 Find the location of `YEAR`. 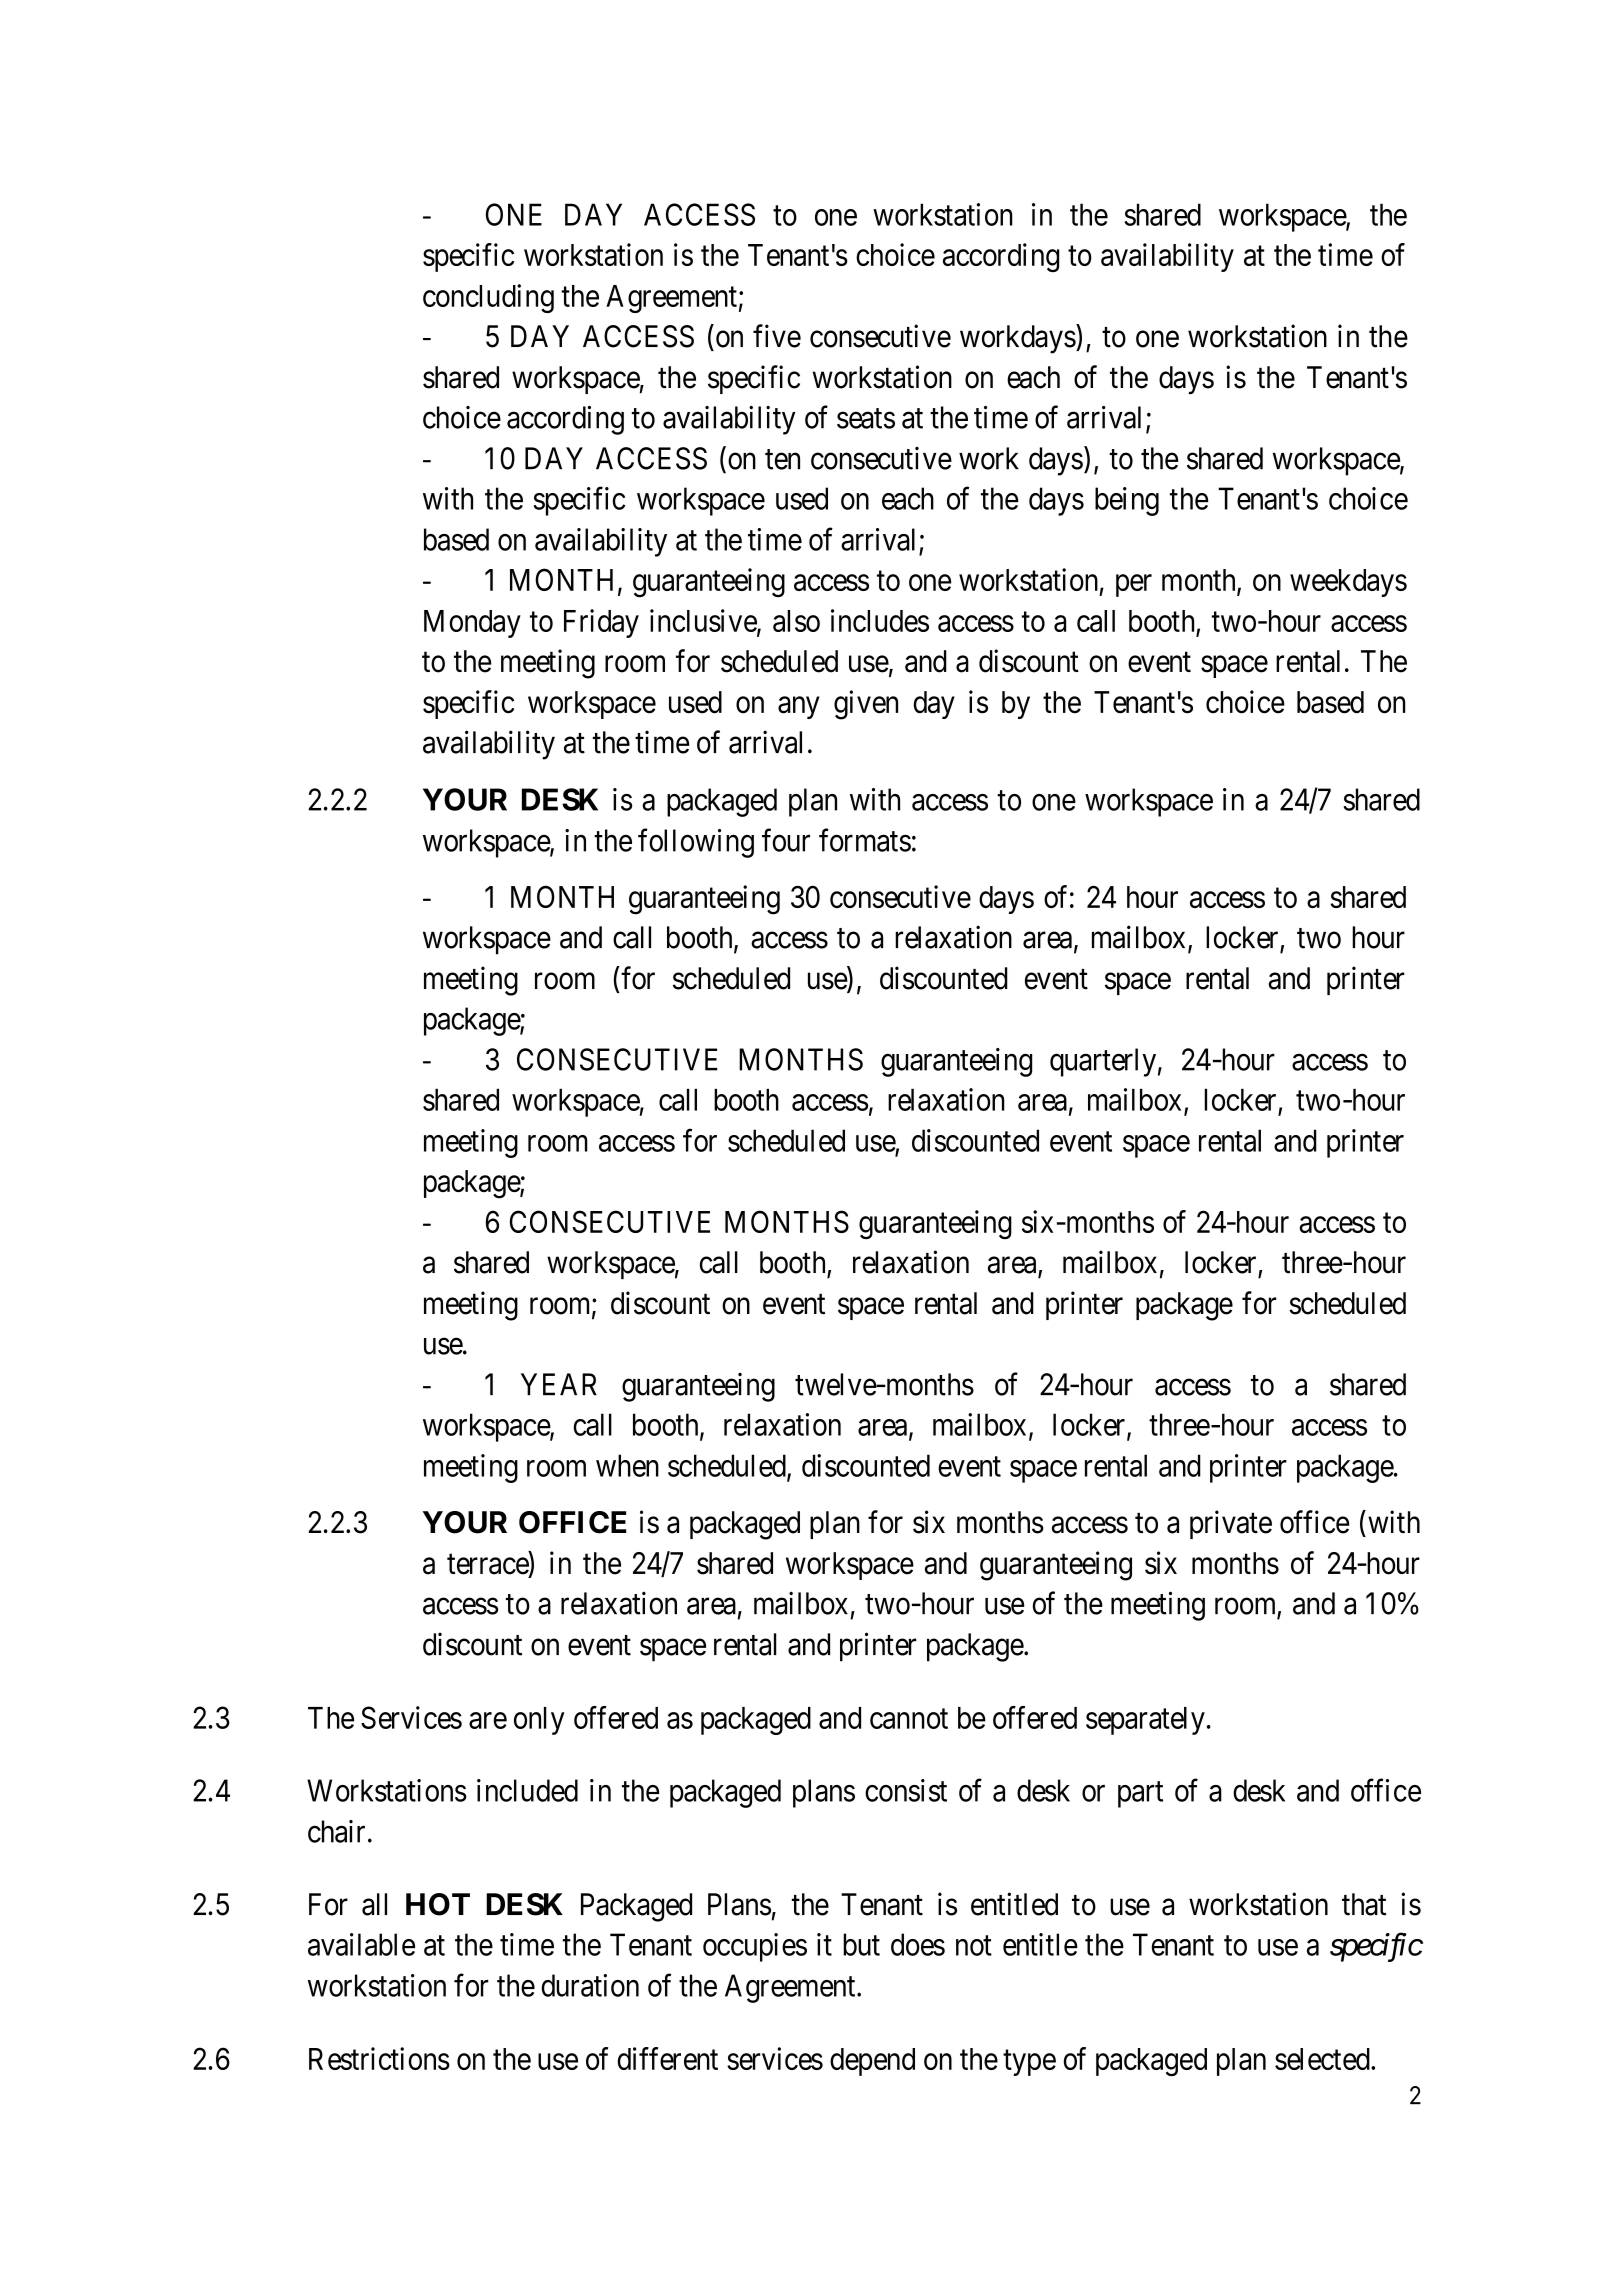

YEAR is located at coordinates (559, 1384).
